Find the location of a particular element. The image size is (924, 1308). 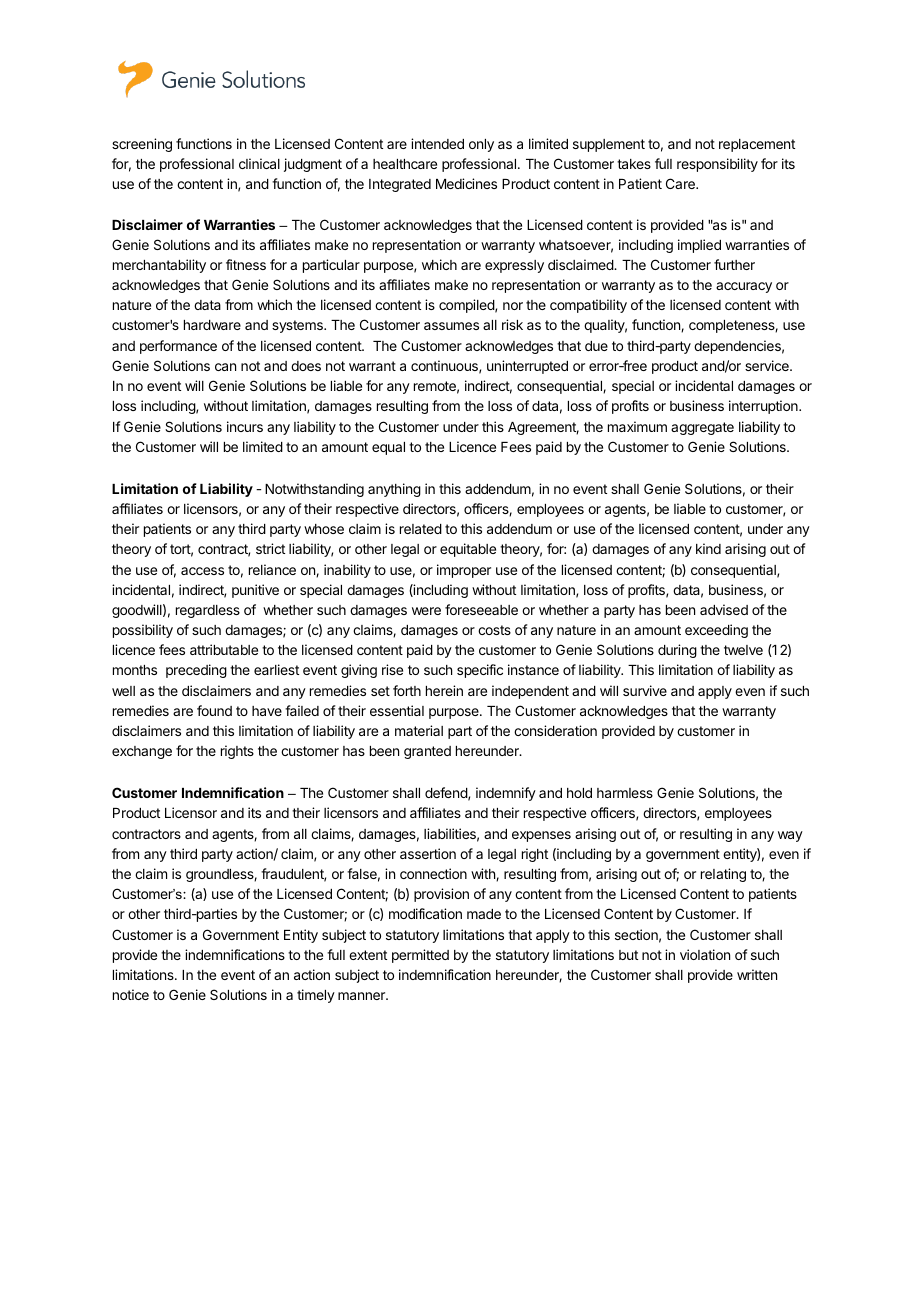

permitted is located at coordinates (420, 956).
